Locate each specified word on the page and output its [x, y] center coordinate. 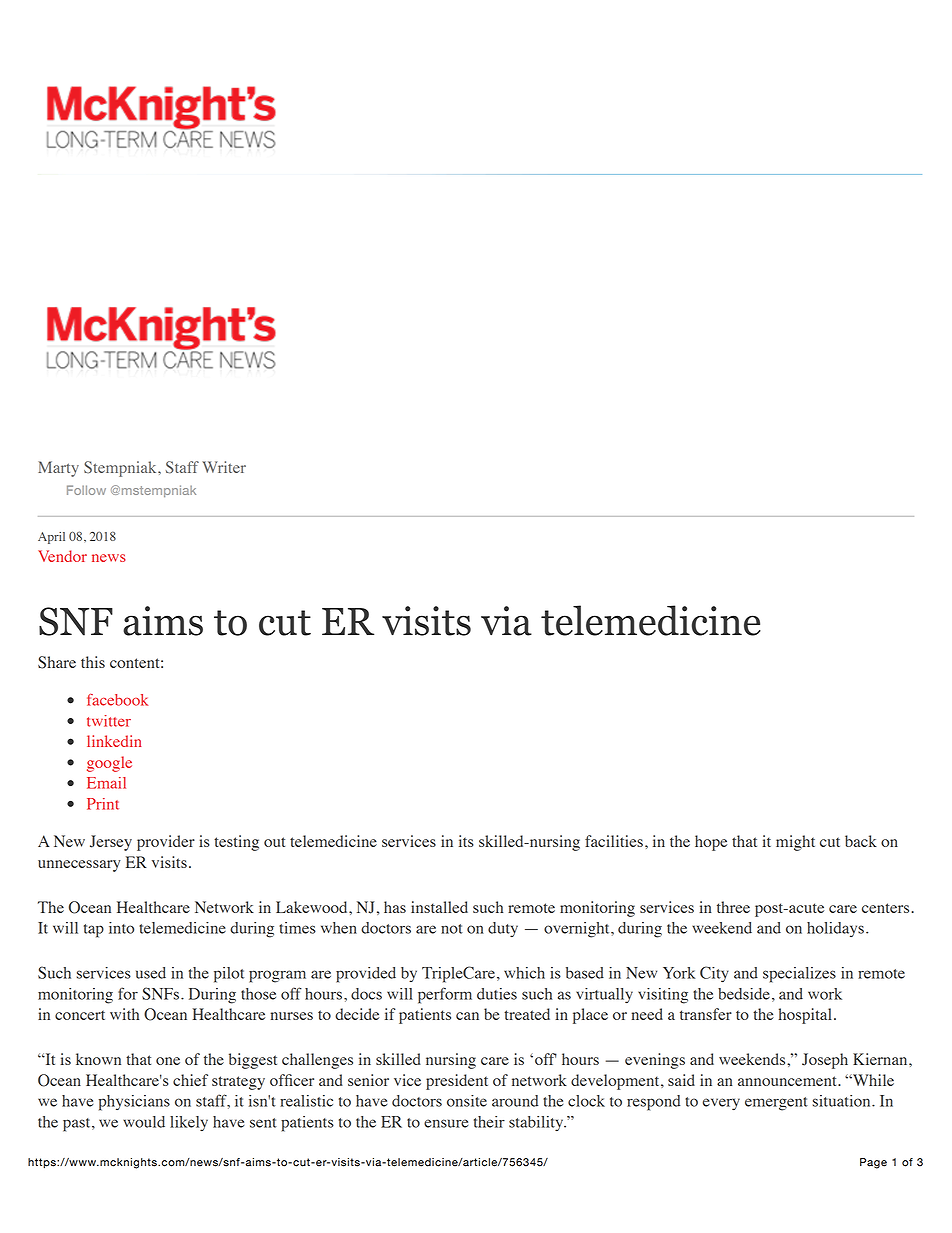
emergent [776, 1104]
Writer [224, 467]
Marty [58, 469]
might [795, 843]
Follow [86, 490]
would [144, 1122]
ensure [446, 1123]
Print [103, 804]
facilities [614, 841]
